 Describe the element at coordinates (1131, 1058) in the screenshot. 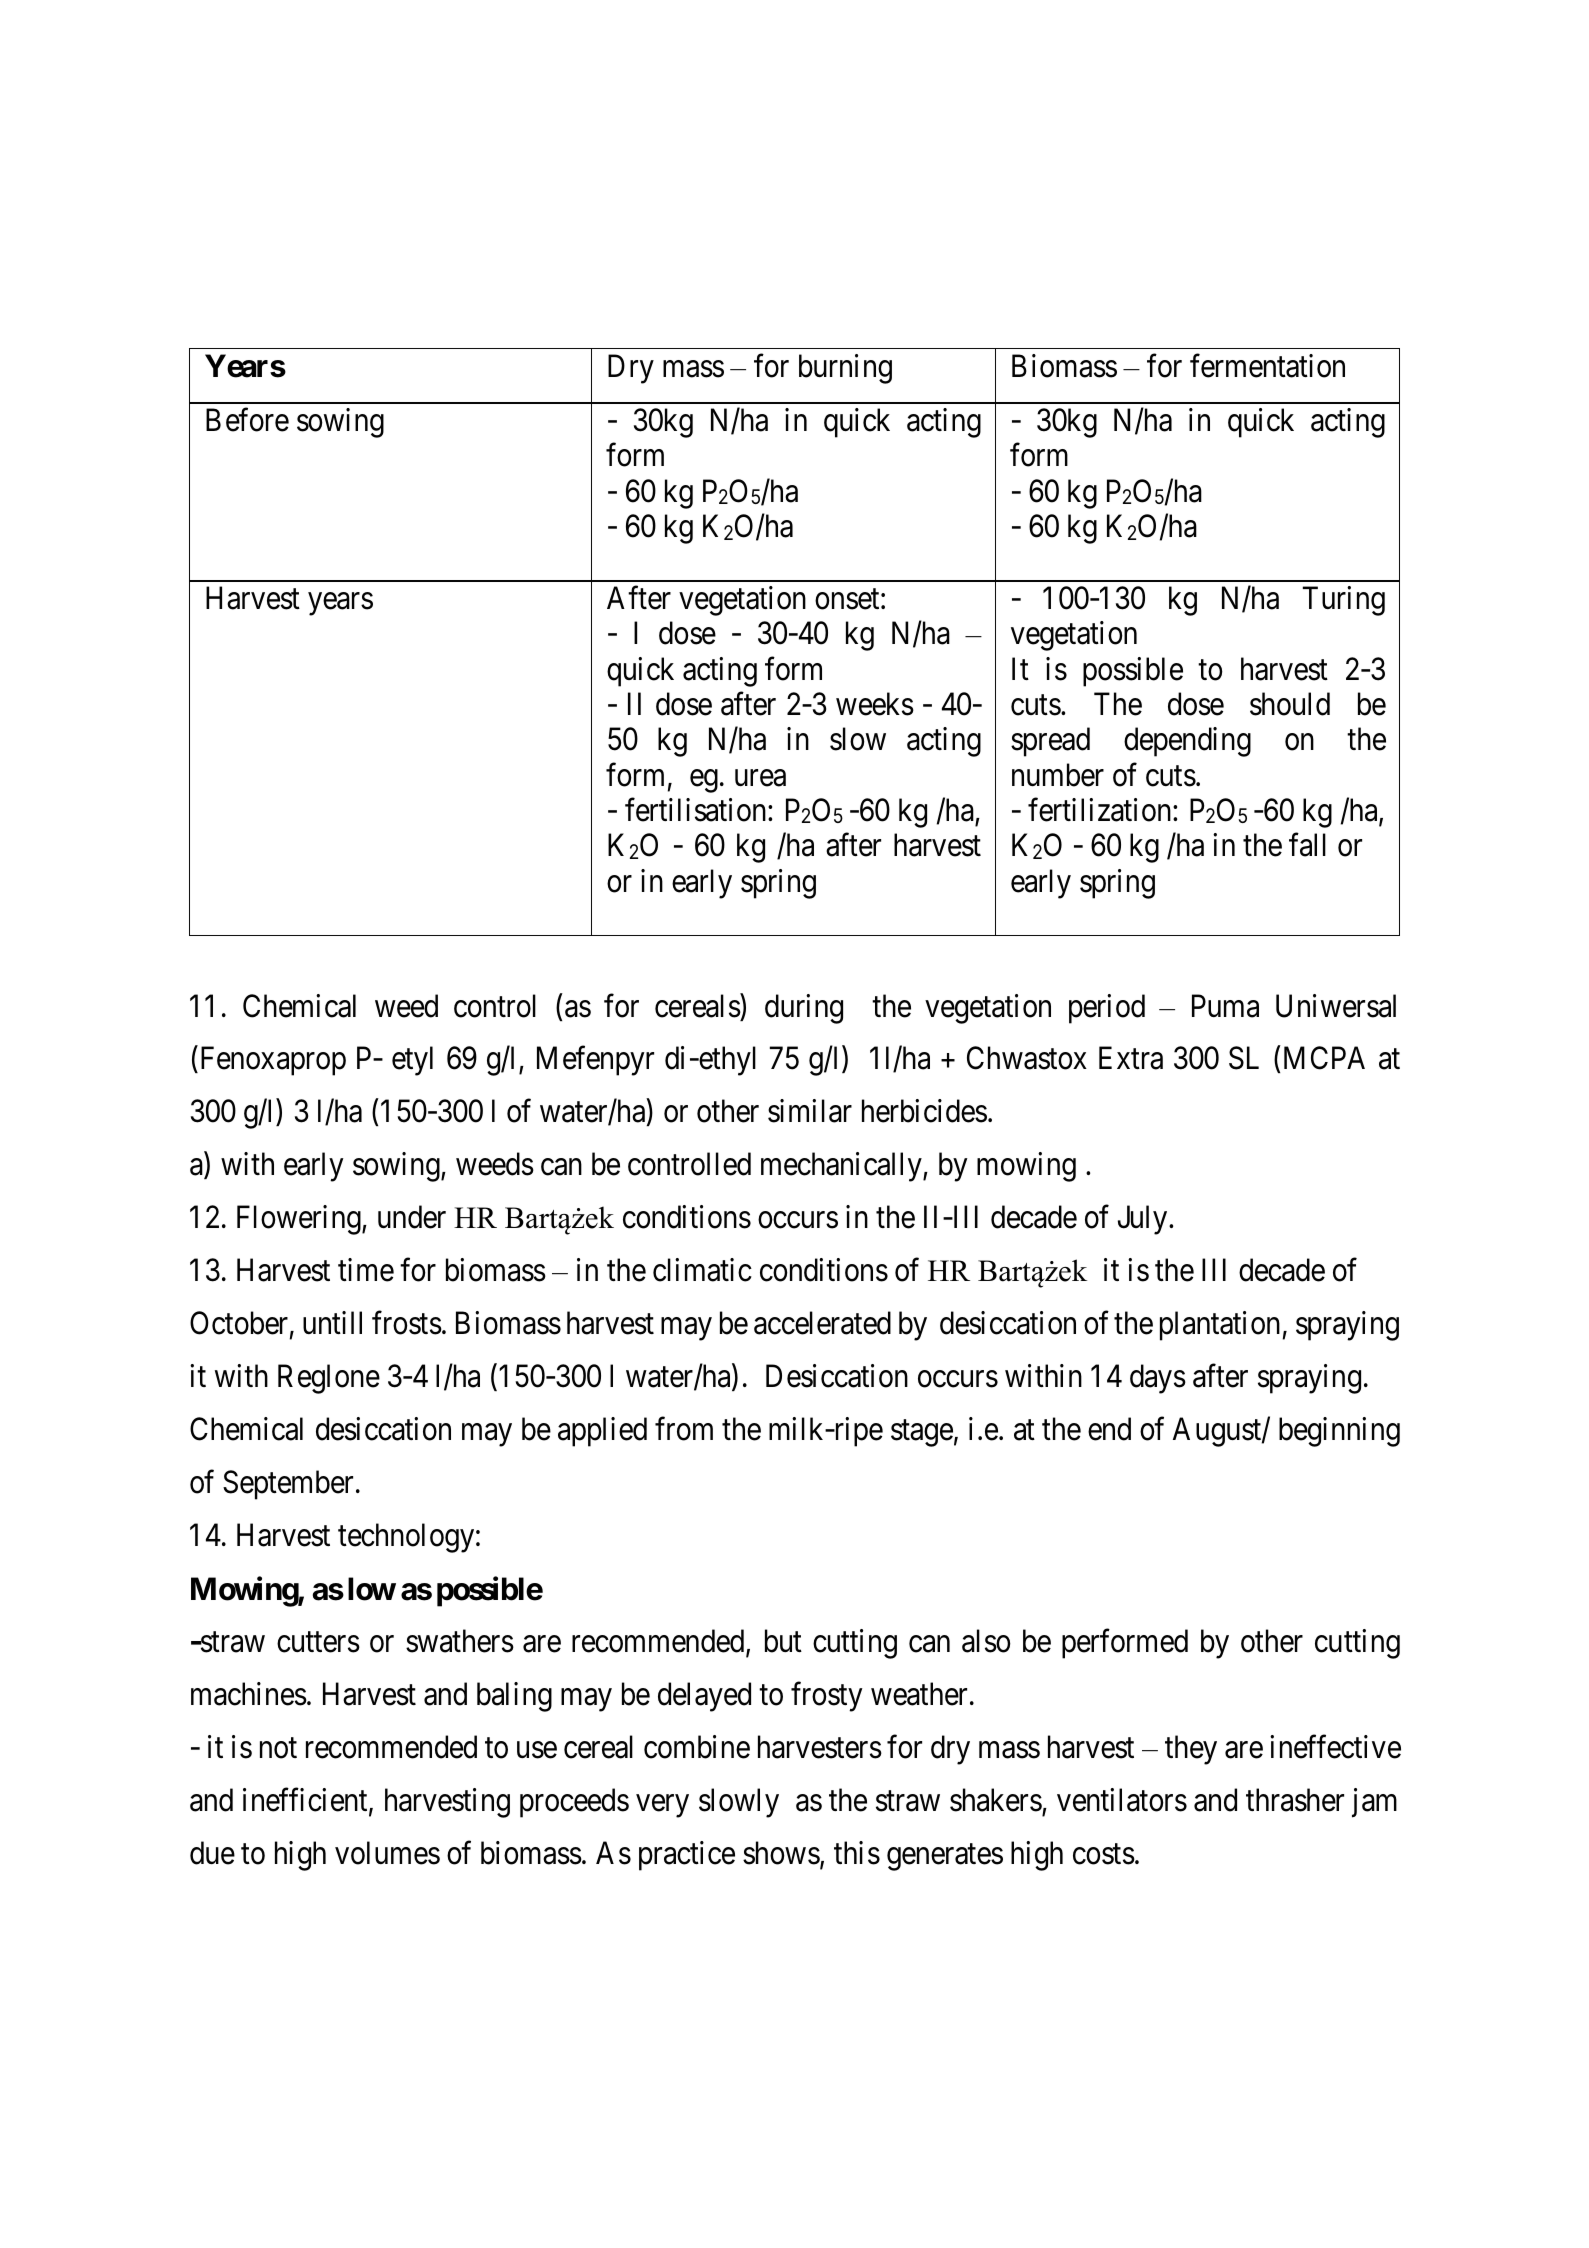

I see `Extra` at that location.
